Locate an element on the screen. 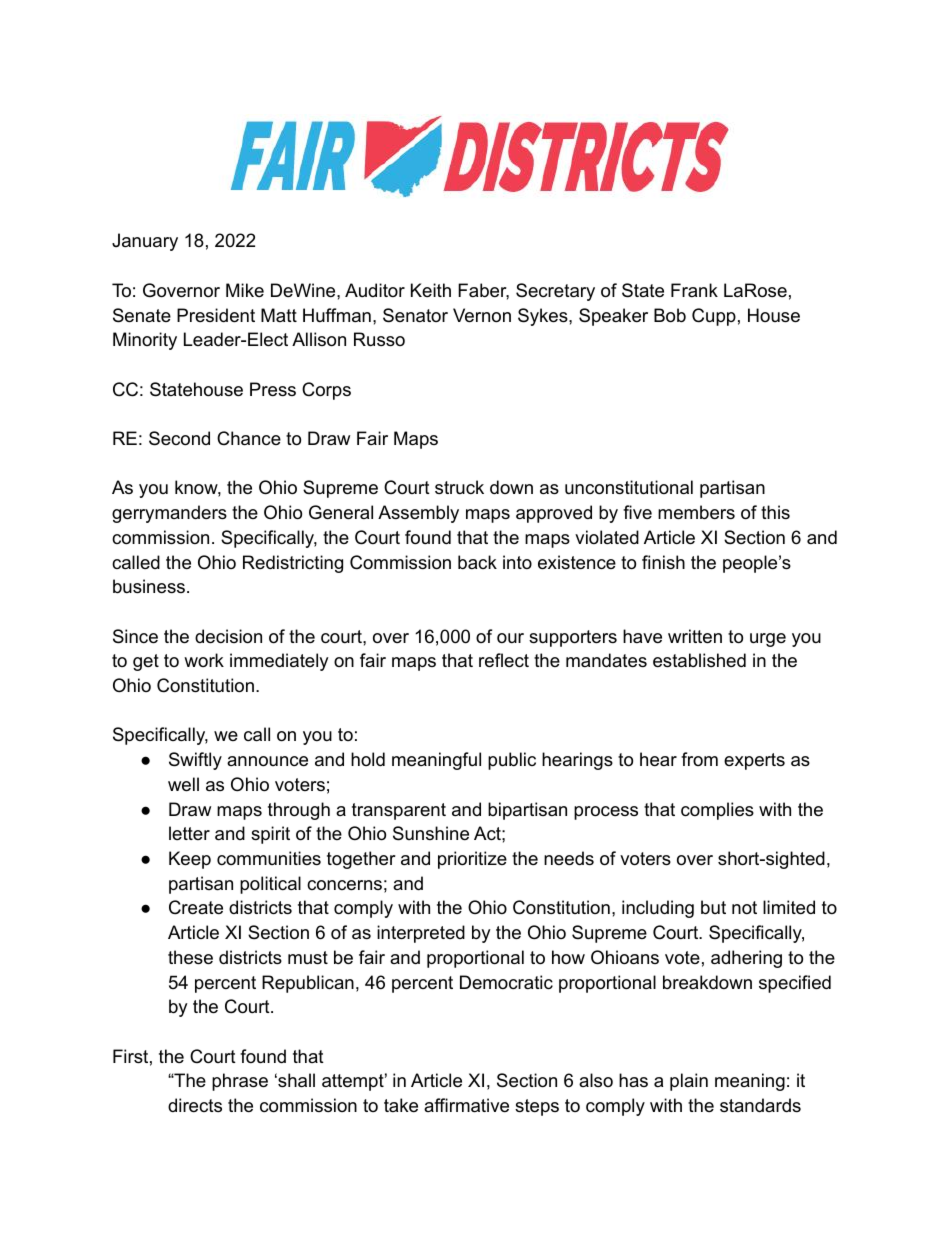 The height and width of the screenshot is (1233, 952). Mike is located at coordinates (245, 290).
